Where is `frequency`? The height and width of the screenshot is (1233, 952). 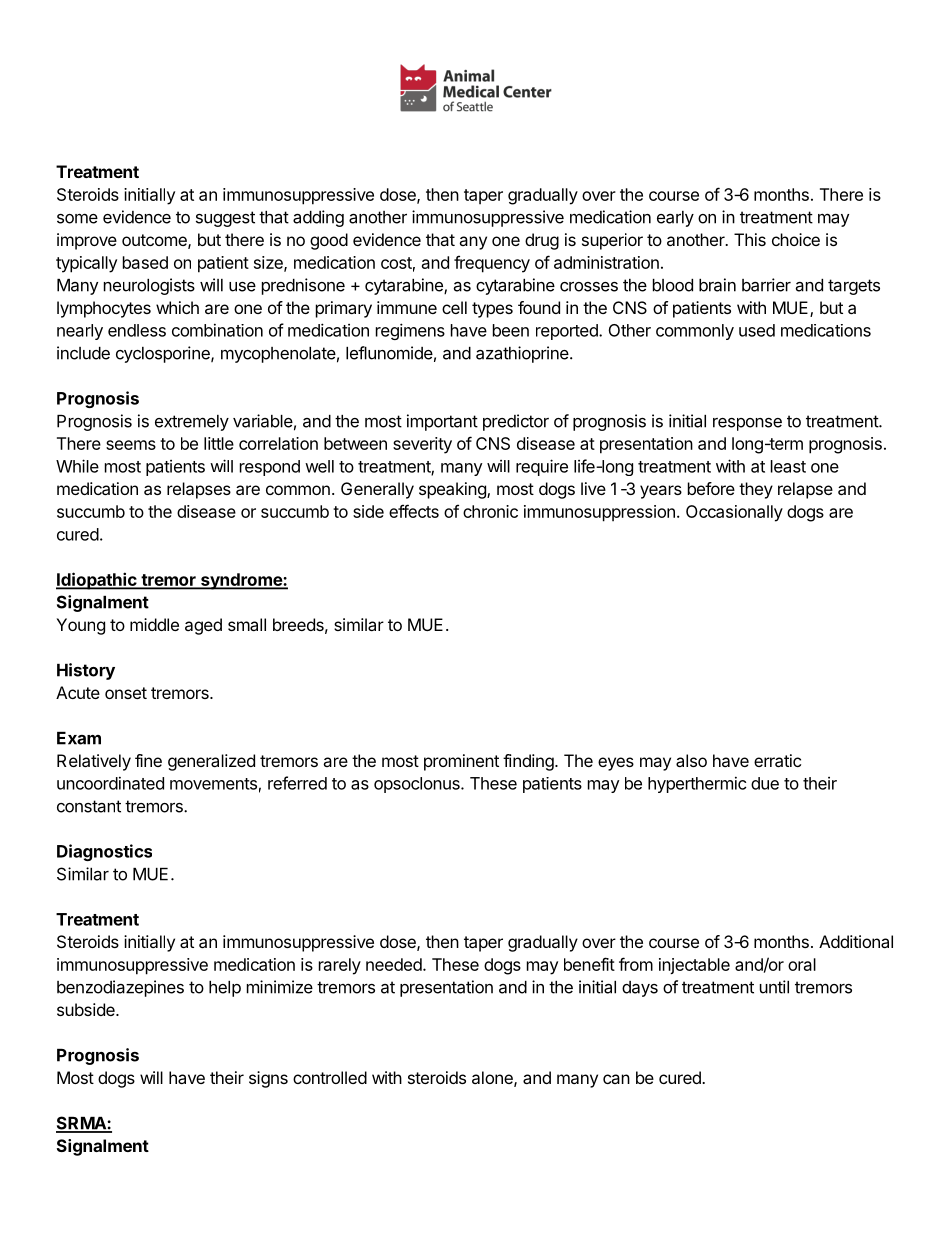 frequency is located at coordinates (492, 264).
